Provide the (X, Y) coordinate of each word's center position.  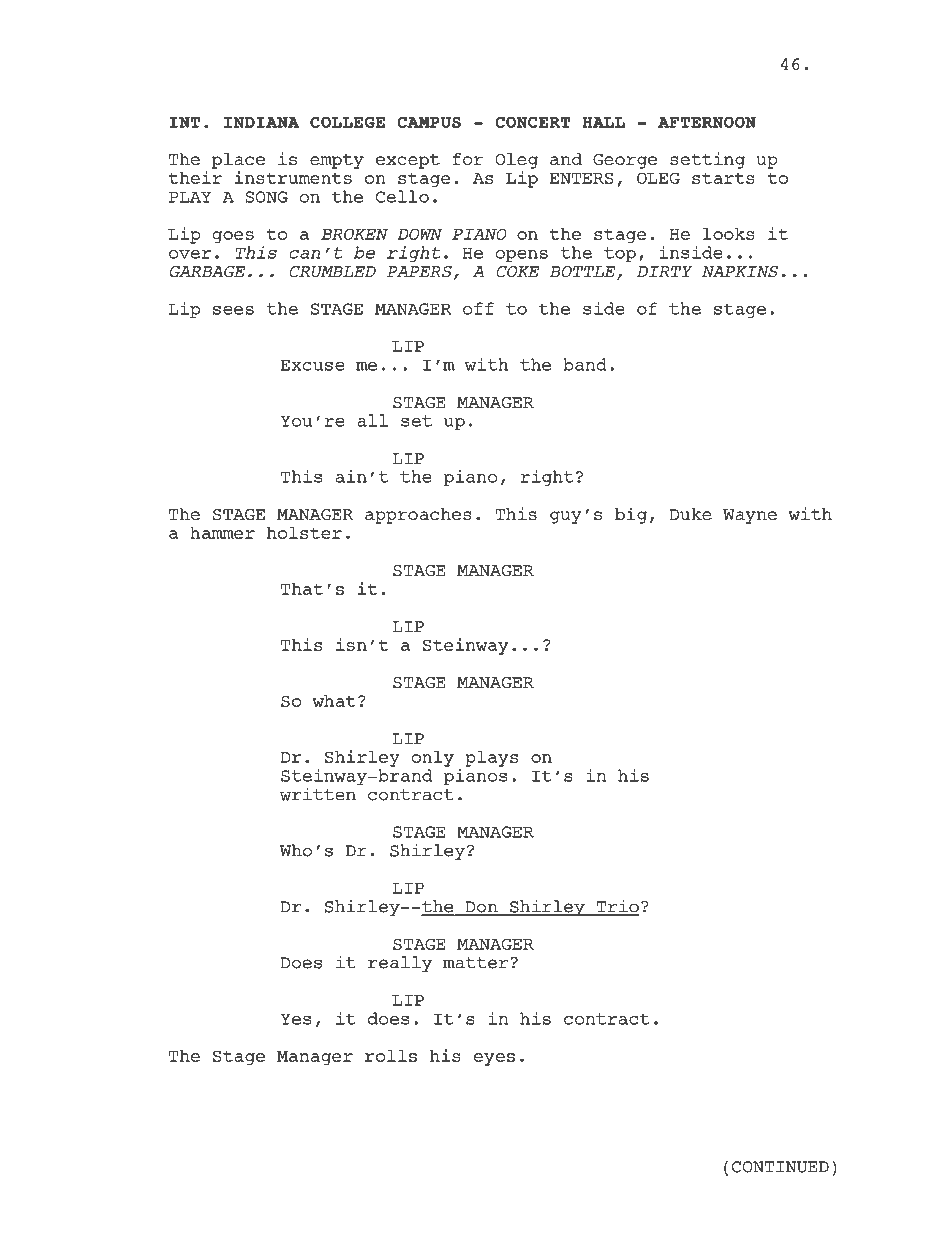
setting (707, 160)
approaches (418, 516)
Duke (690, 514)
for (467, 159)
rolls (391, 1055)
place (238, 161)
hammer (222, 533)
